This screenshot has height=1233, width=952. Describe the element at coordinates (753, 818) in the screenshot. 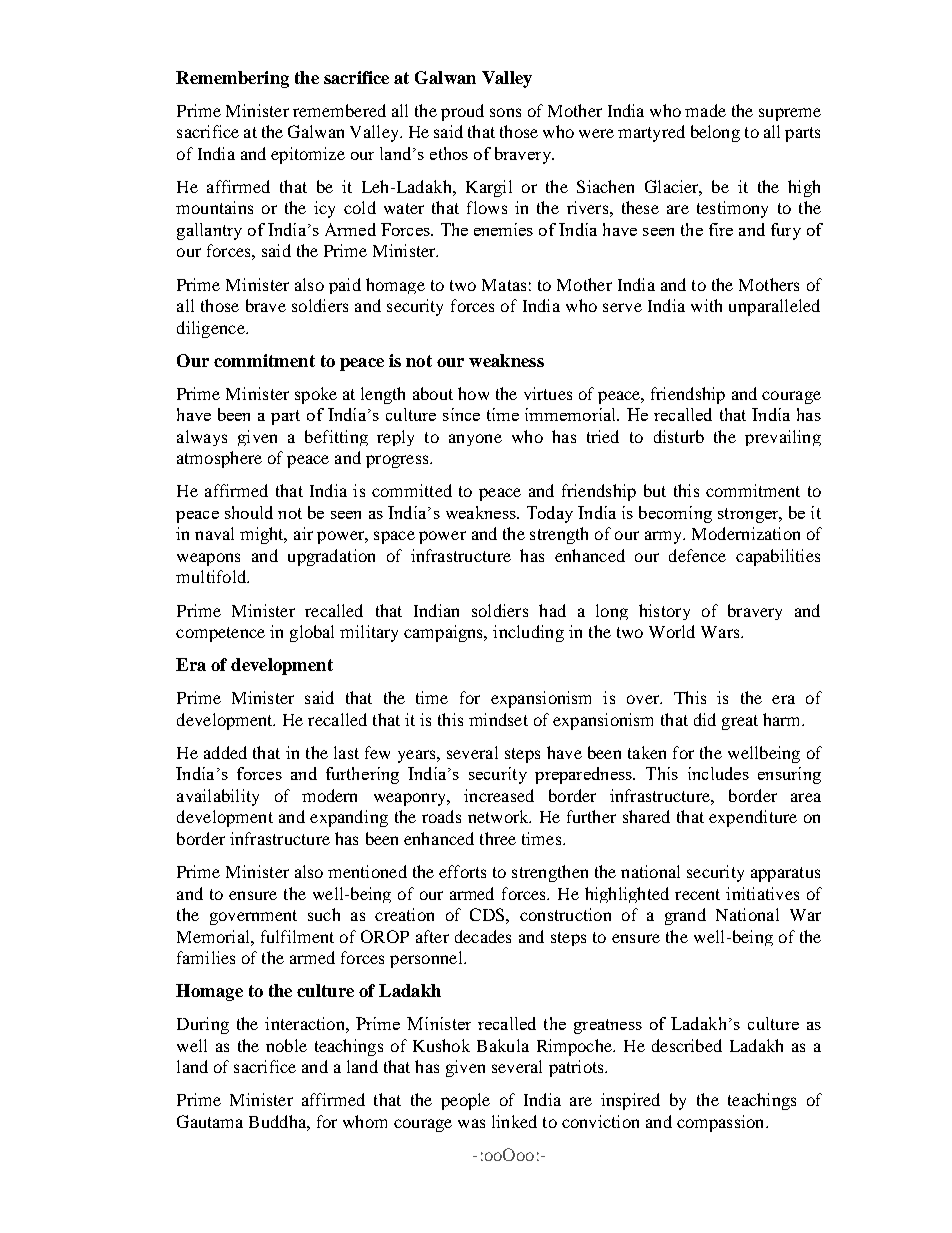

I see `expenditure` at that location.
